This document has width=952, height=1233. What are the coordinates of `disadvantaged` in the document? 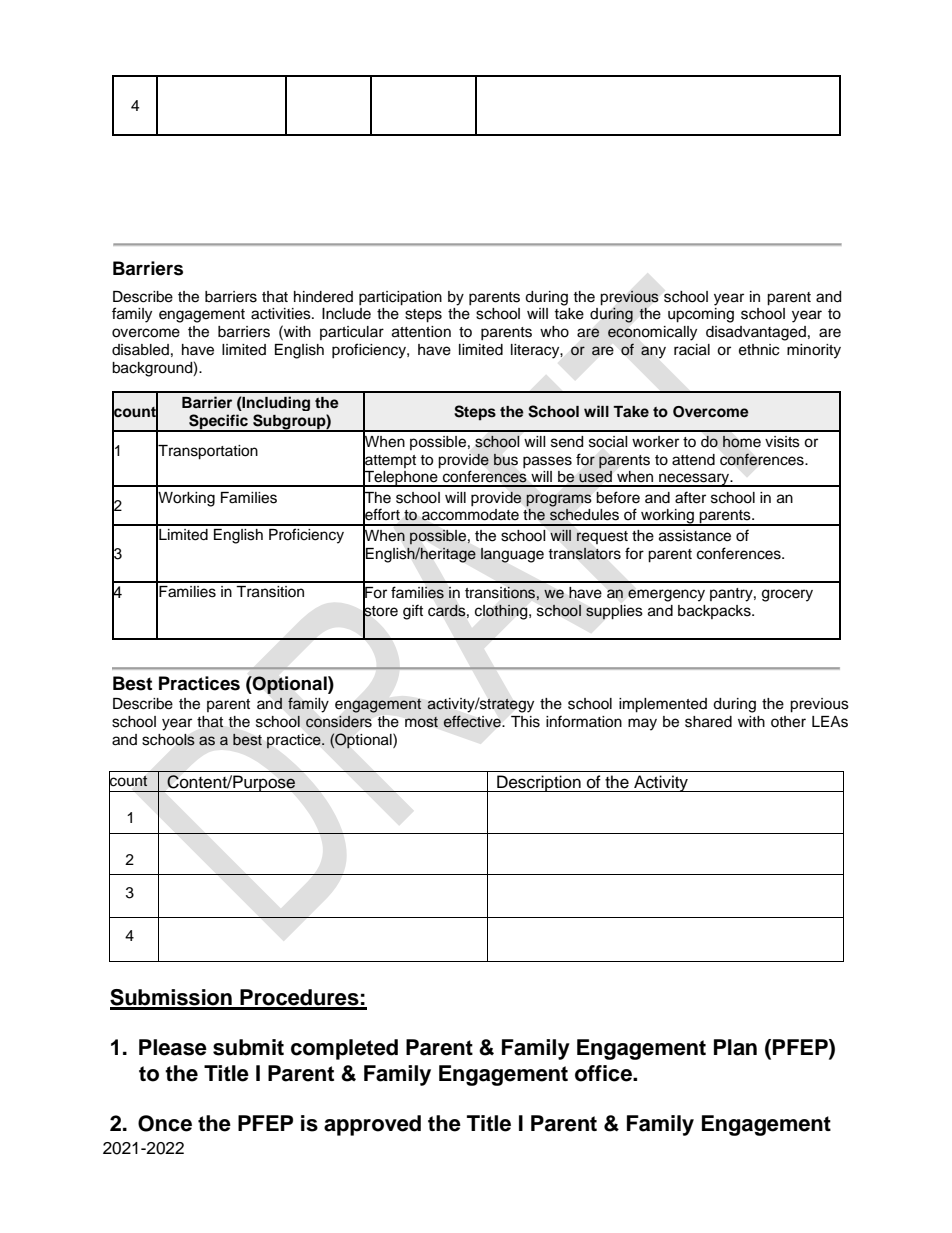 It's located at (756, 333).
